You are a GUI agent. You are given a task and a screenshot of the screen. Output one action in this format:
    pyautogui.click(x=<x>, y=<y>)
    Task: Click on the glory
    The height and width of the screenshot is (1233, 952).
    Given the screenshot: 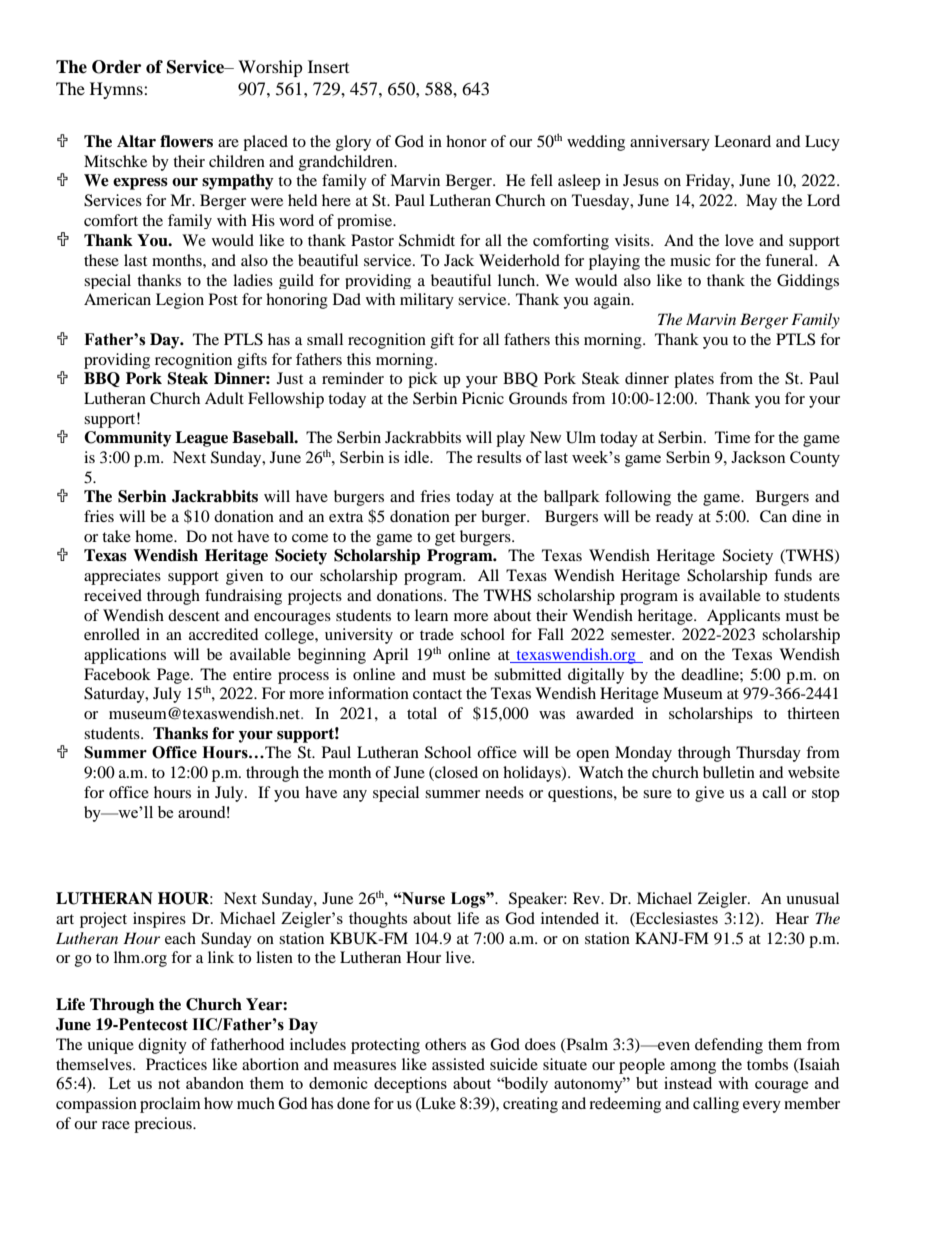 What is the action you would take?
    pyautogui.click(x=353, y=143)
